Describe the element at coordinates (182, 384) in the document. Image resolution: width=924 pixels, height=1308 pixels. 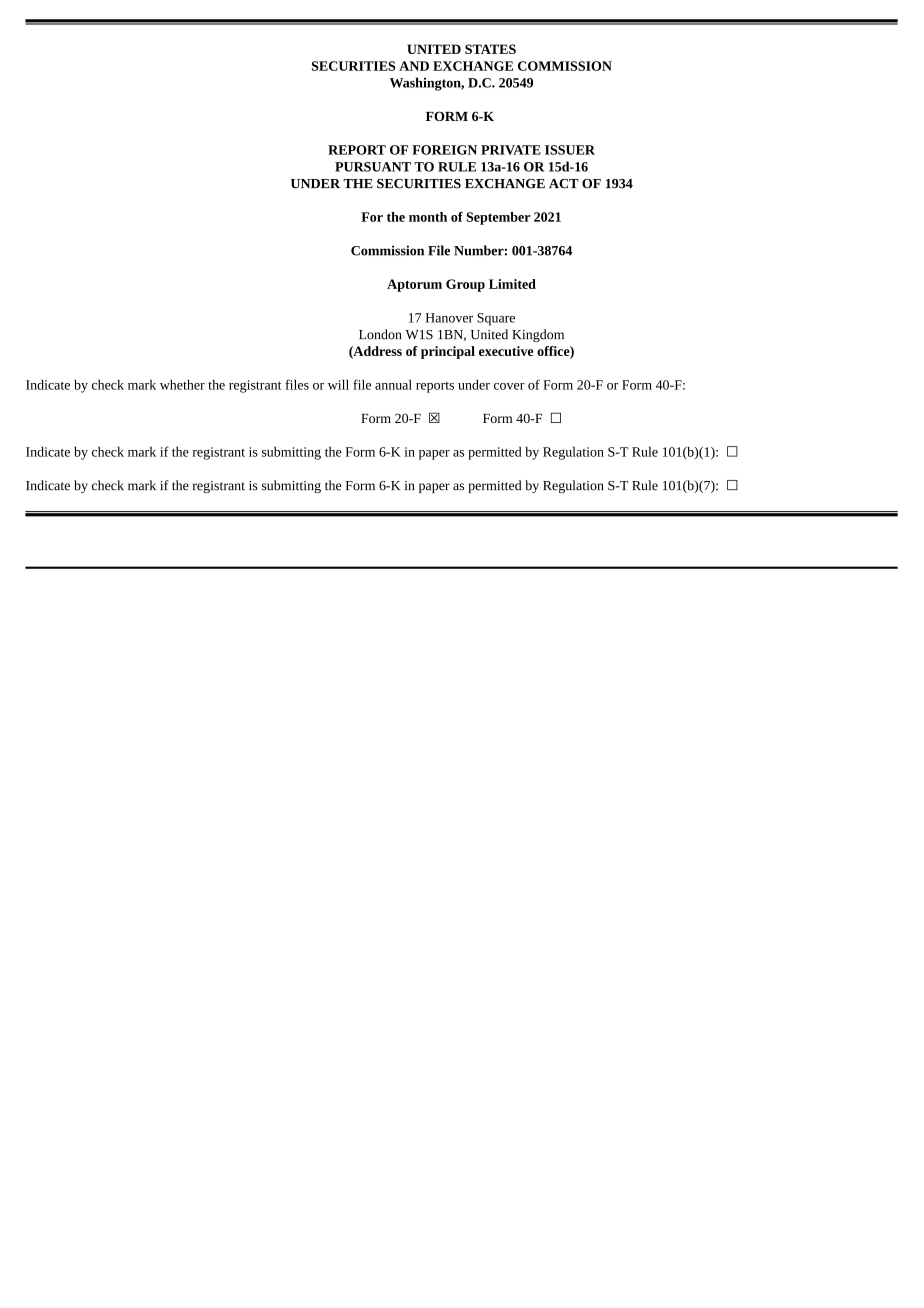
I see `whether` at that location.
